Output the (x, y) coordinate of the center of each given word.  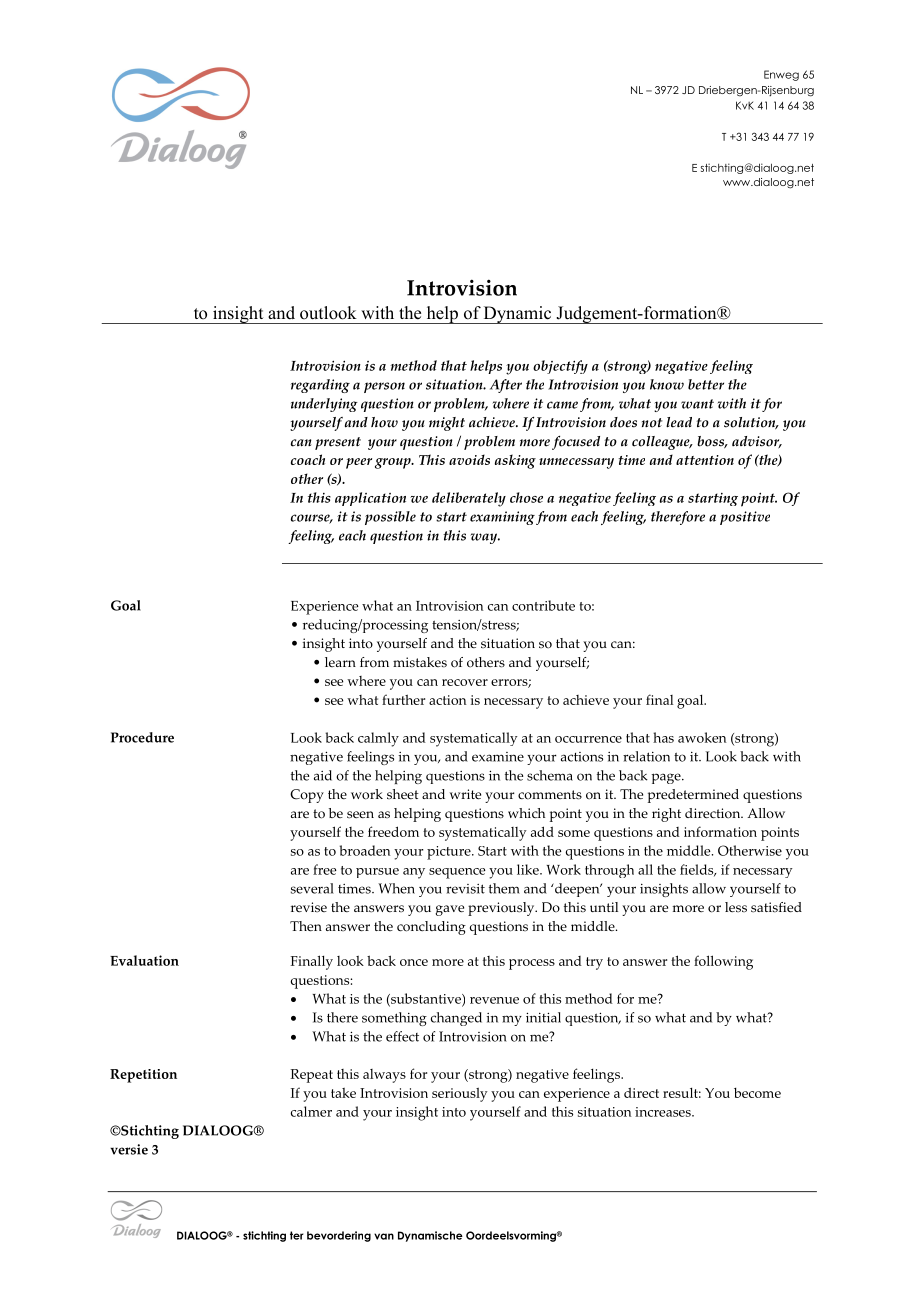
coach (308, 459)
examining (502, 518)
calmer (311, 1111)
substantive (426, 999)
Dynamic (518, 315)
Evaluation (144, 960)
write (465, 794)
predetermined (693, 796)
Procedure (142, 737)
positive (745, 518)
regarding (320, 386)
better (706, 384)
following (723, 962)
